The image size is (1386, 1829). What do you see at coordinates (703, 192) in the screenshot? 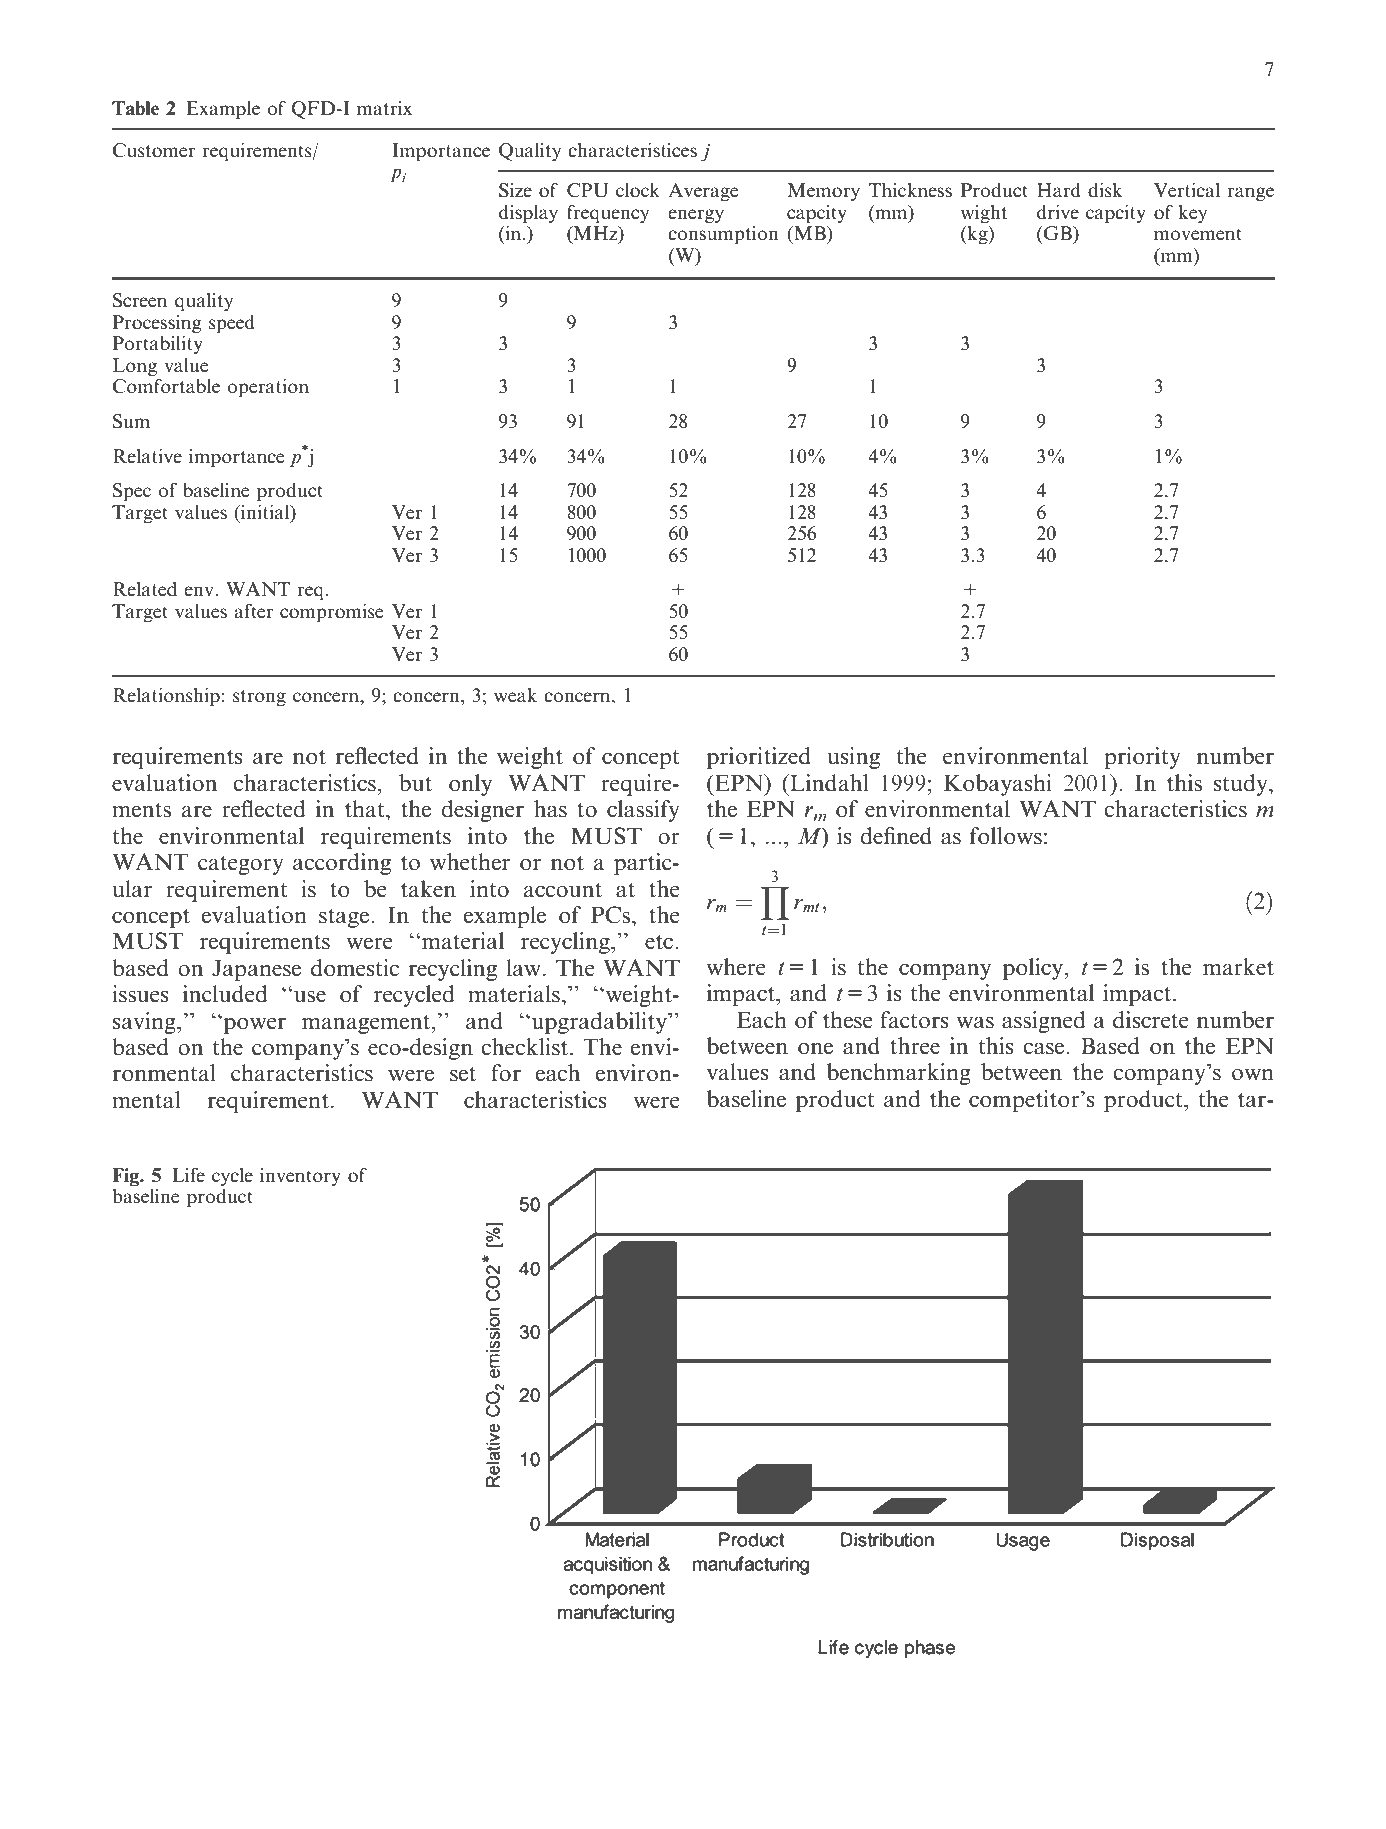
I see `Average` at bounding box center [703, 192].
